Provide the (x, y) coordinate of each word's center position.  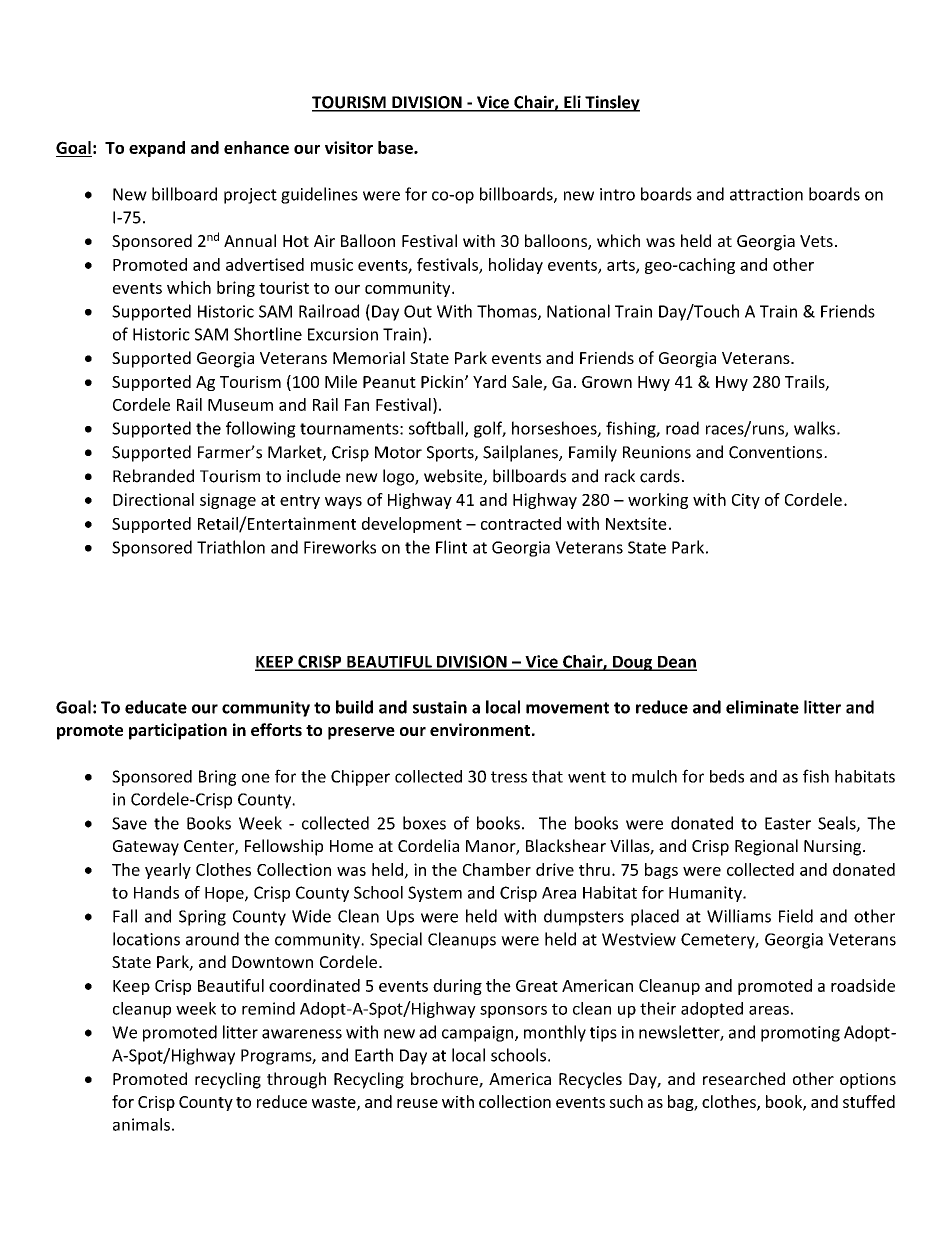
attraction (766, 194)
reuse (417, 1103)
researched (744, 1078)
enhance (256, 147)
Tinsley (611, 103)
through (296, 1080)
